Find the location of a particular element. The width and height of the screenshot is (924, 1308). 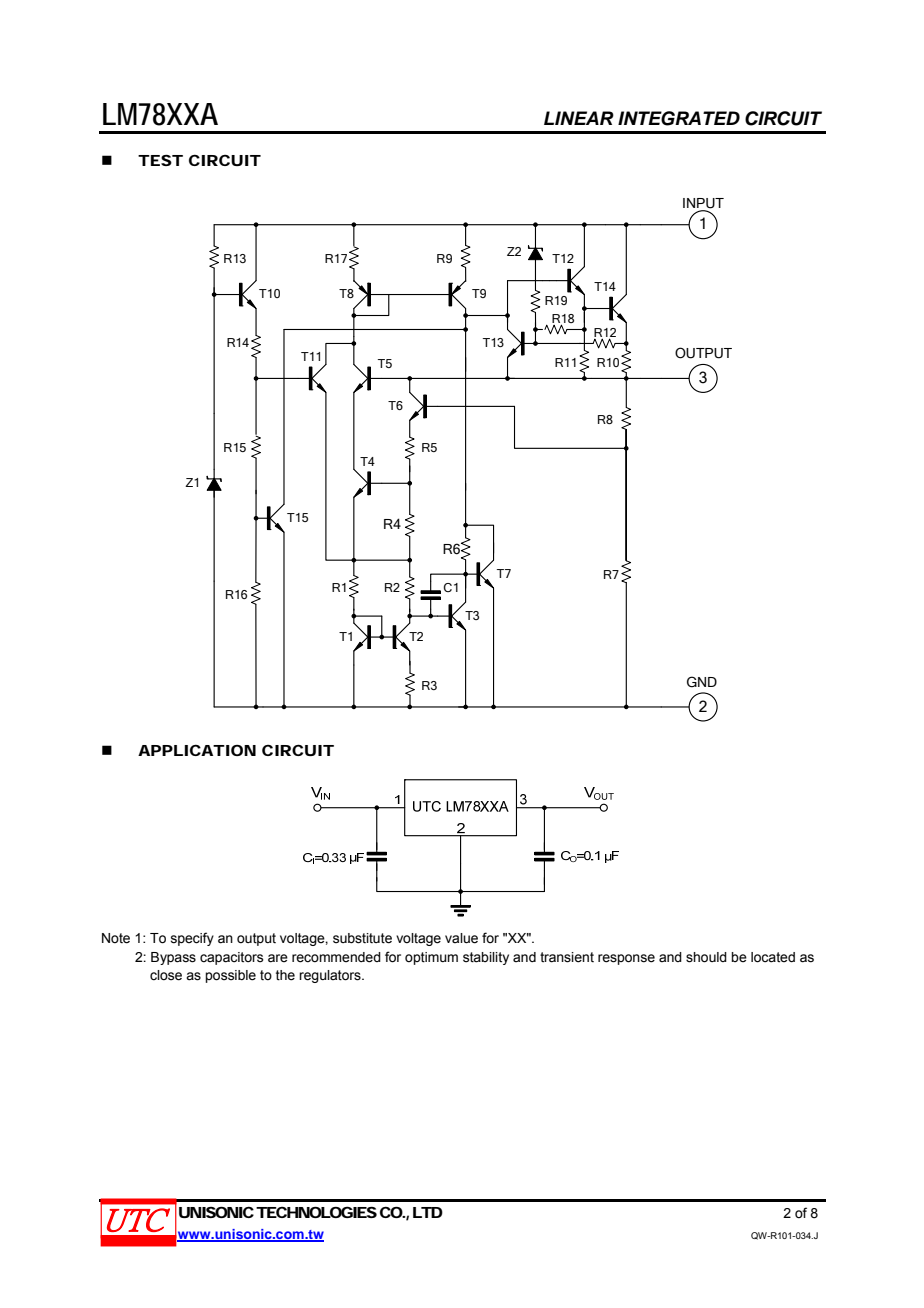

GND is located at coordinates (702, 682).
